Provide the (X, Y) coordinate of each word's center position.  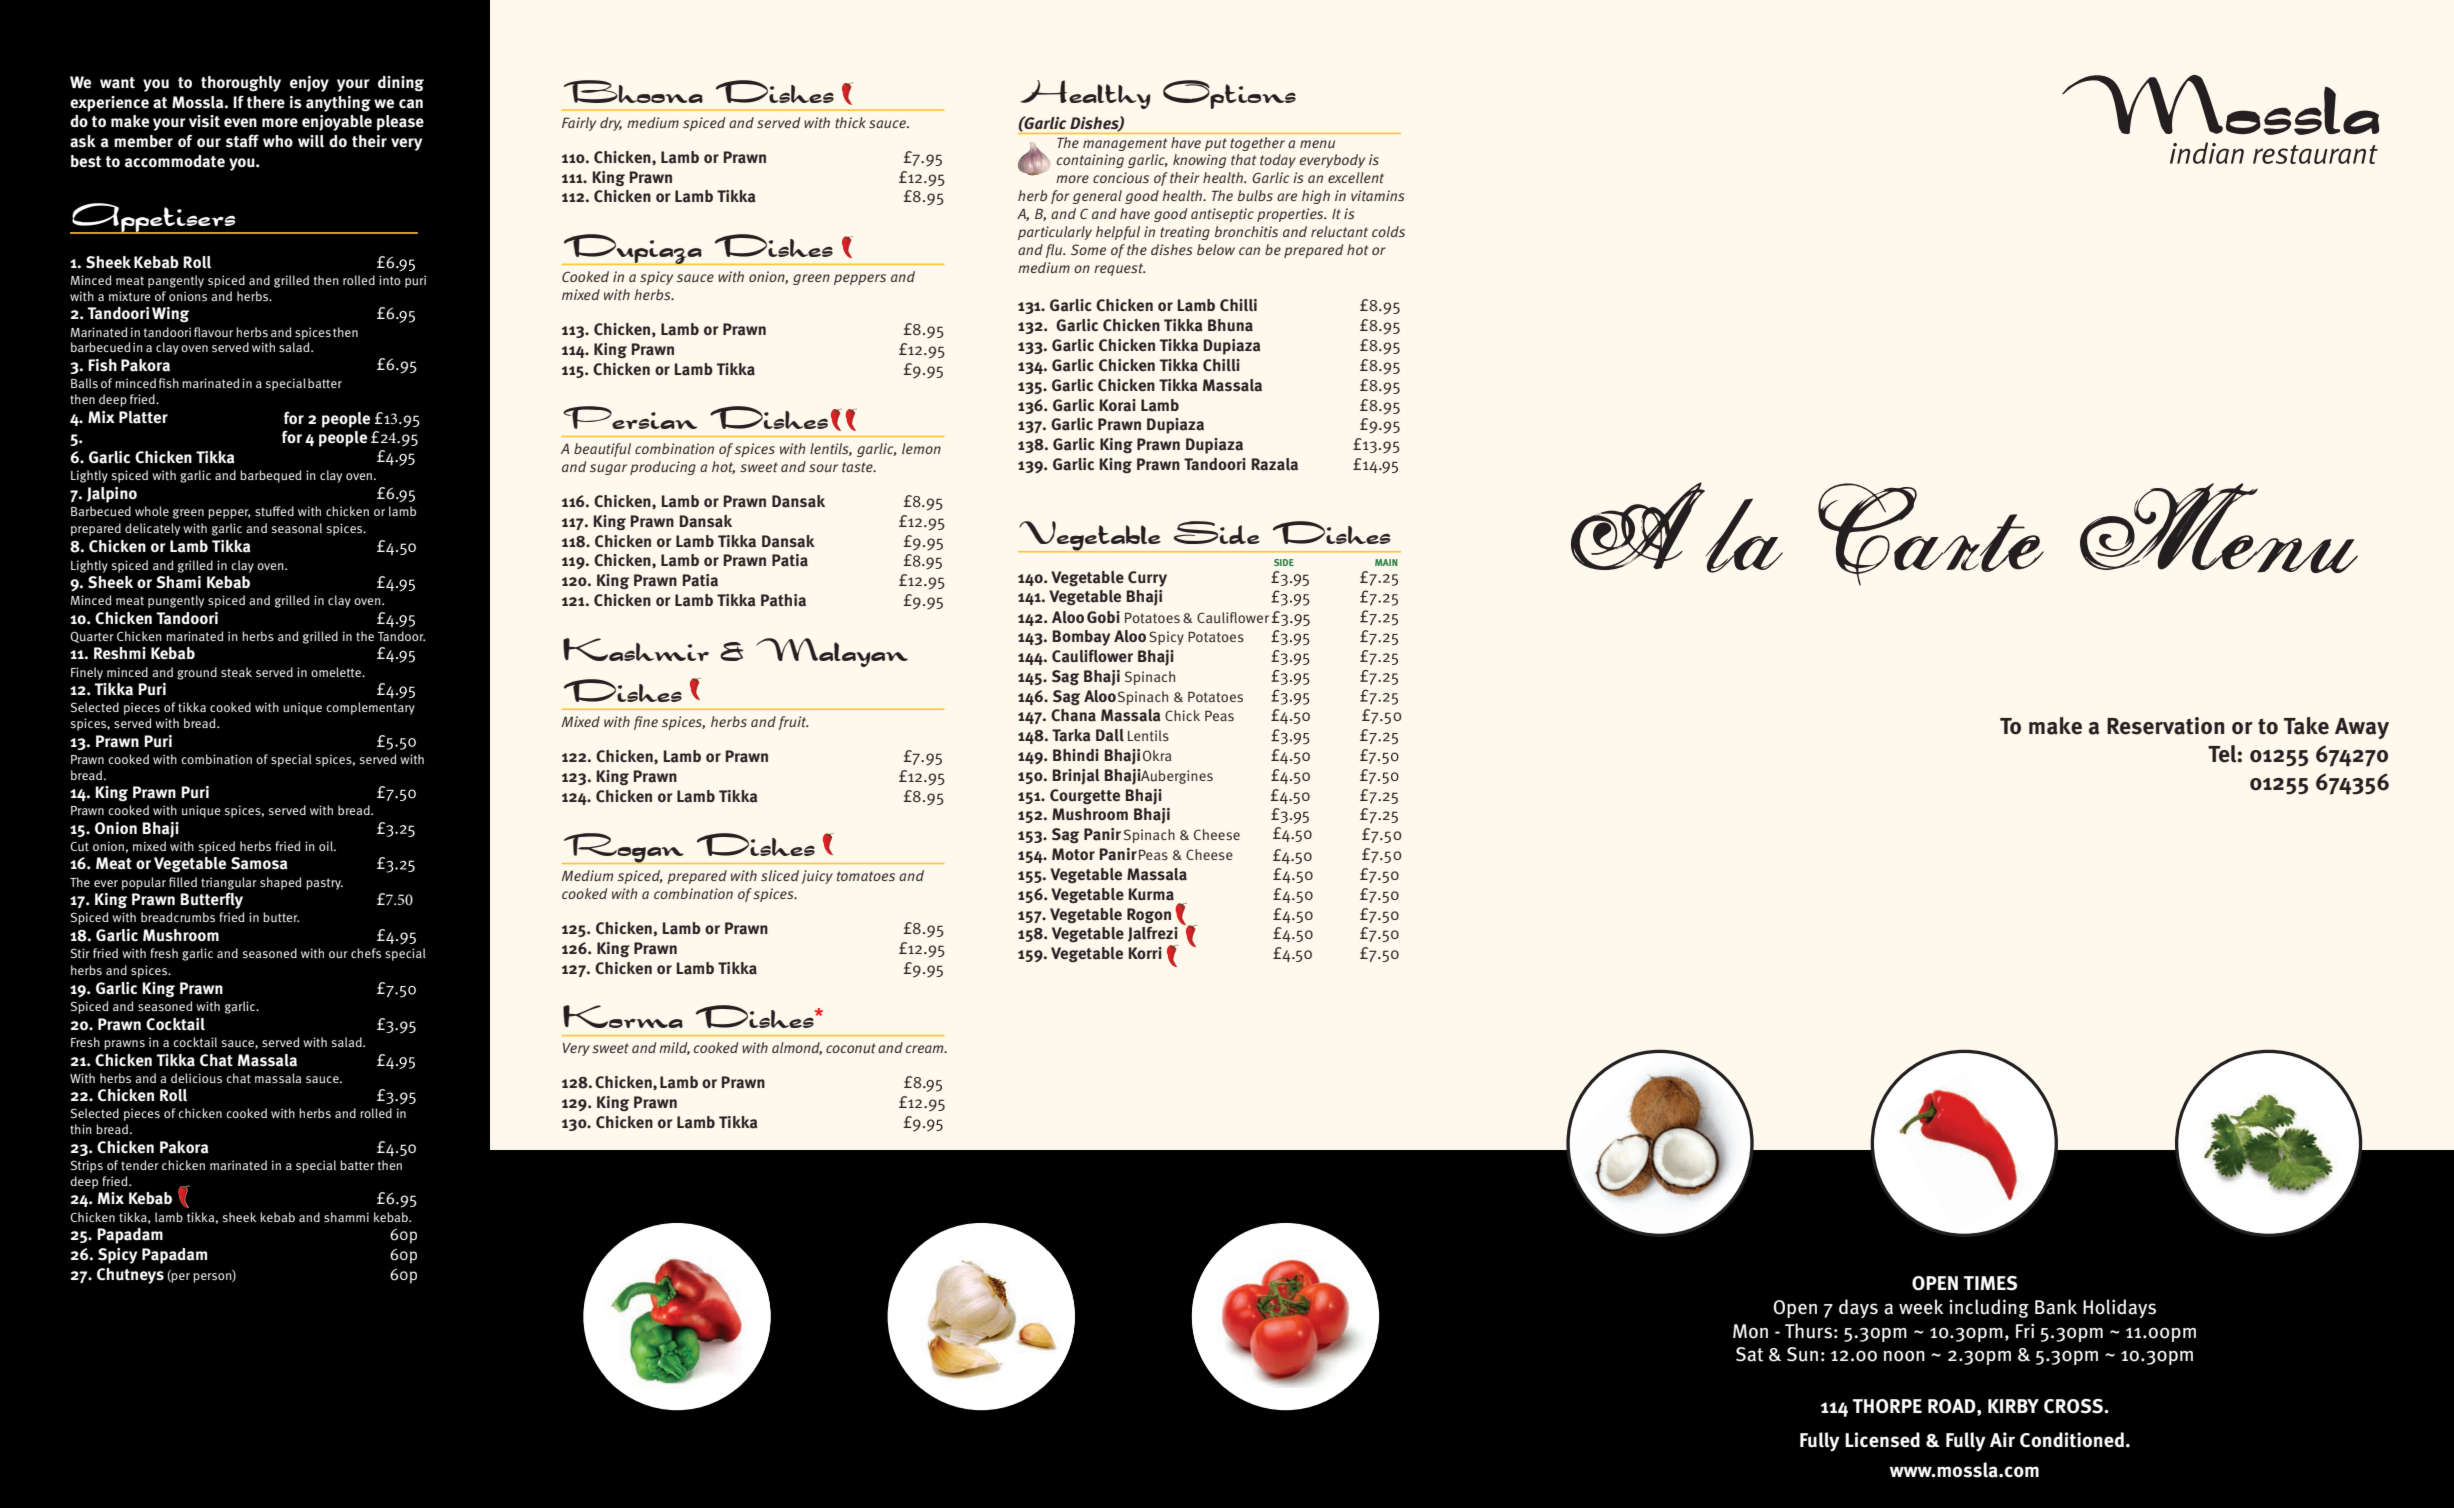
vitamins (1377, 195)
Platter (143, 417)
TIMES (1990, 1283)
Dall (1110, 735)
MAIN (1386, 562)
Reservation (2165, 726)
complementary (370, 708)
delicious (196, 1078)
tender (140, 1165)
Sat (1749, 1354)
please (400, 123)
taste (858, 467)
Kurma (1151, 894)
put (1216, 144)
